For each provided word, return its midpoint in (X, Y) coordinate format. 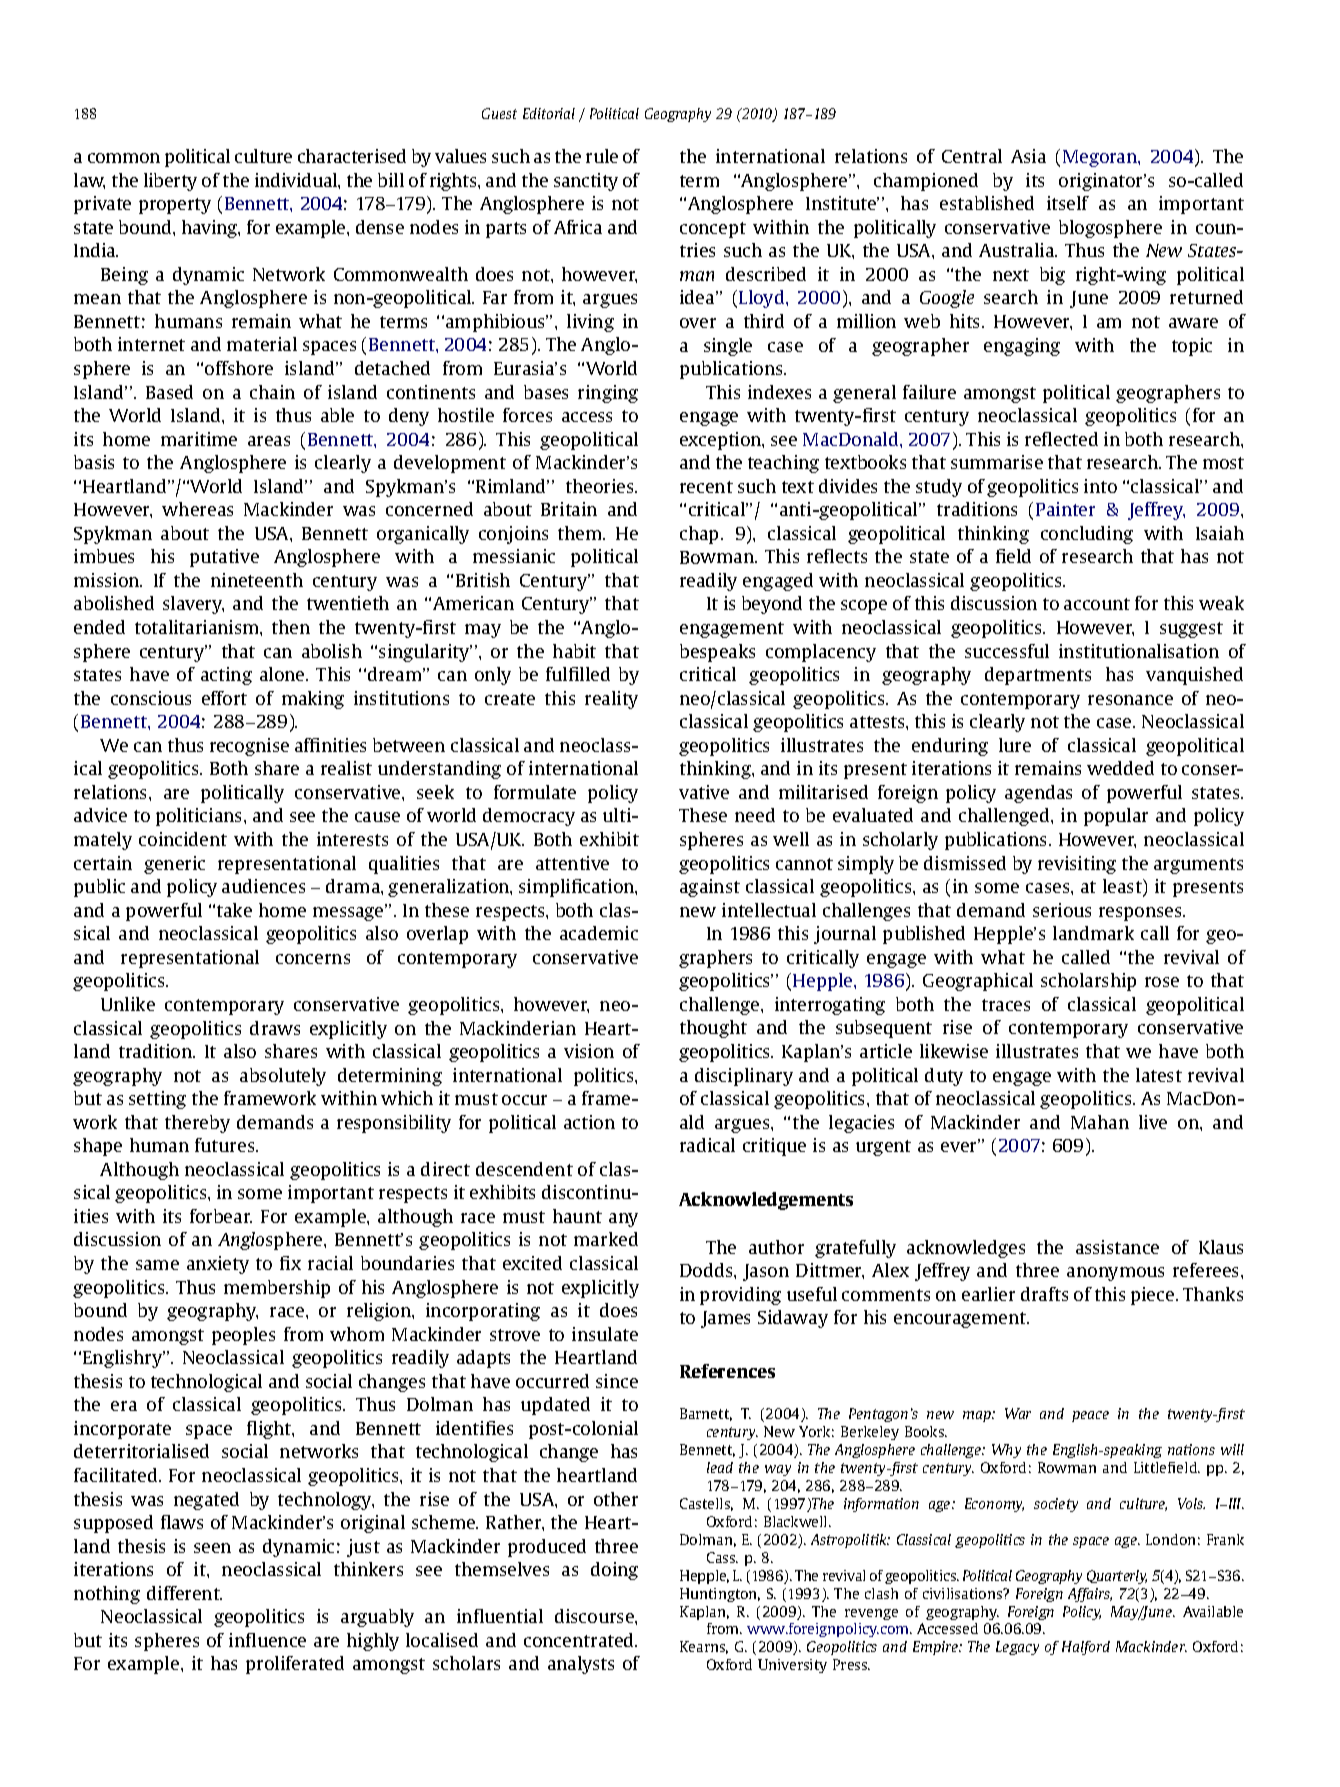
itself (1068, 203)
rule (602, 156)
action (589, 1122)
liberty (170, 182)
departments (1038, 676)
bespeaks (717, 653)
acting (226, 676)
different (184, 1593)
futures (226, 1145)
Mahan (1100, 1122)
